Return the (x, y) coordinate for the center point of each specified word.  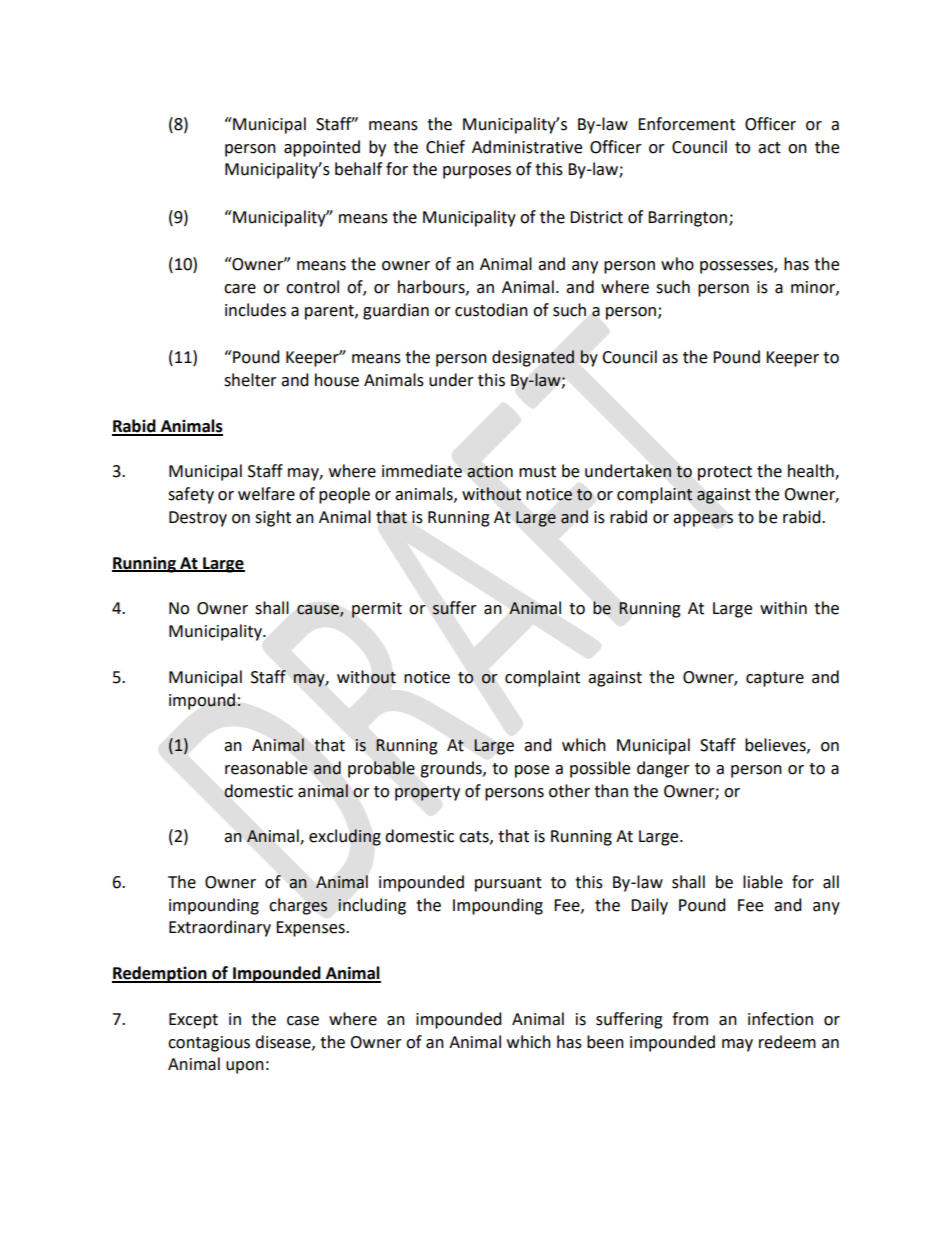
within (783, 608)
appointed (322, 148)
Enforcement (686, 124)
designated (533, 358)
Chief (445, 147)
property (427, 793)
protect (725, 473)
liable (763, 882)
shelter (250, 380)
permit (377, 610)
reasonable (266, 768)
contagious (209, 1044)
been (605, 1042)
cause (319, 611)
